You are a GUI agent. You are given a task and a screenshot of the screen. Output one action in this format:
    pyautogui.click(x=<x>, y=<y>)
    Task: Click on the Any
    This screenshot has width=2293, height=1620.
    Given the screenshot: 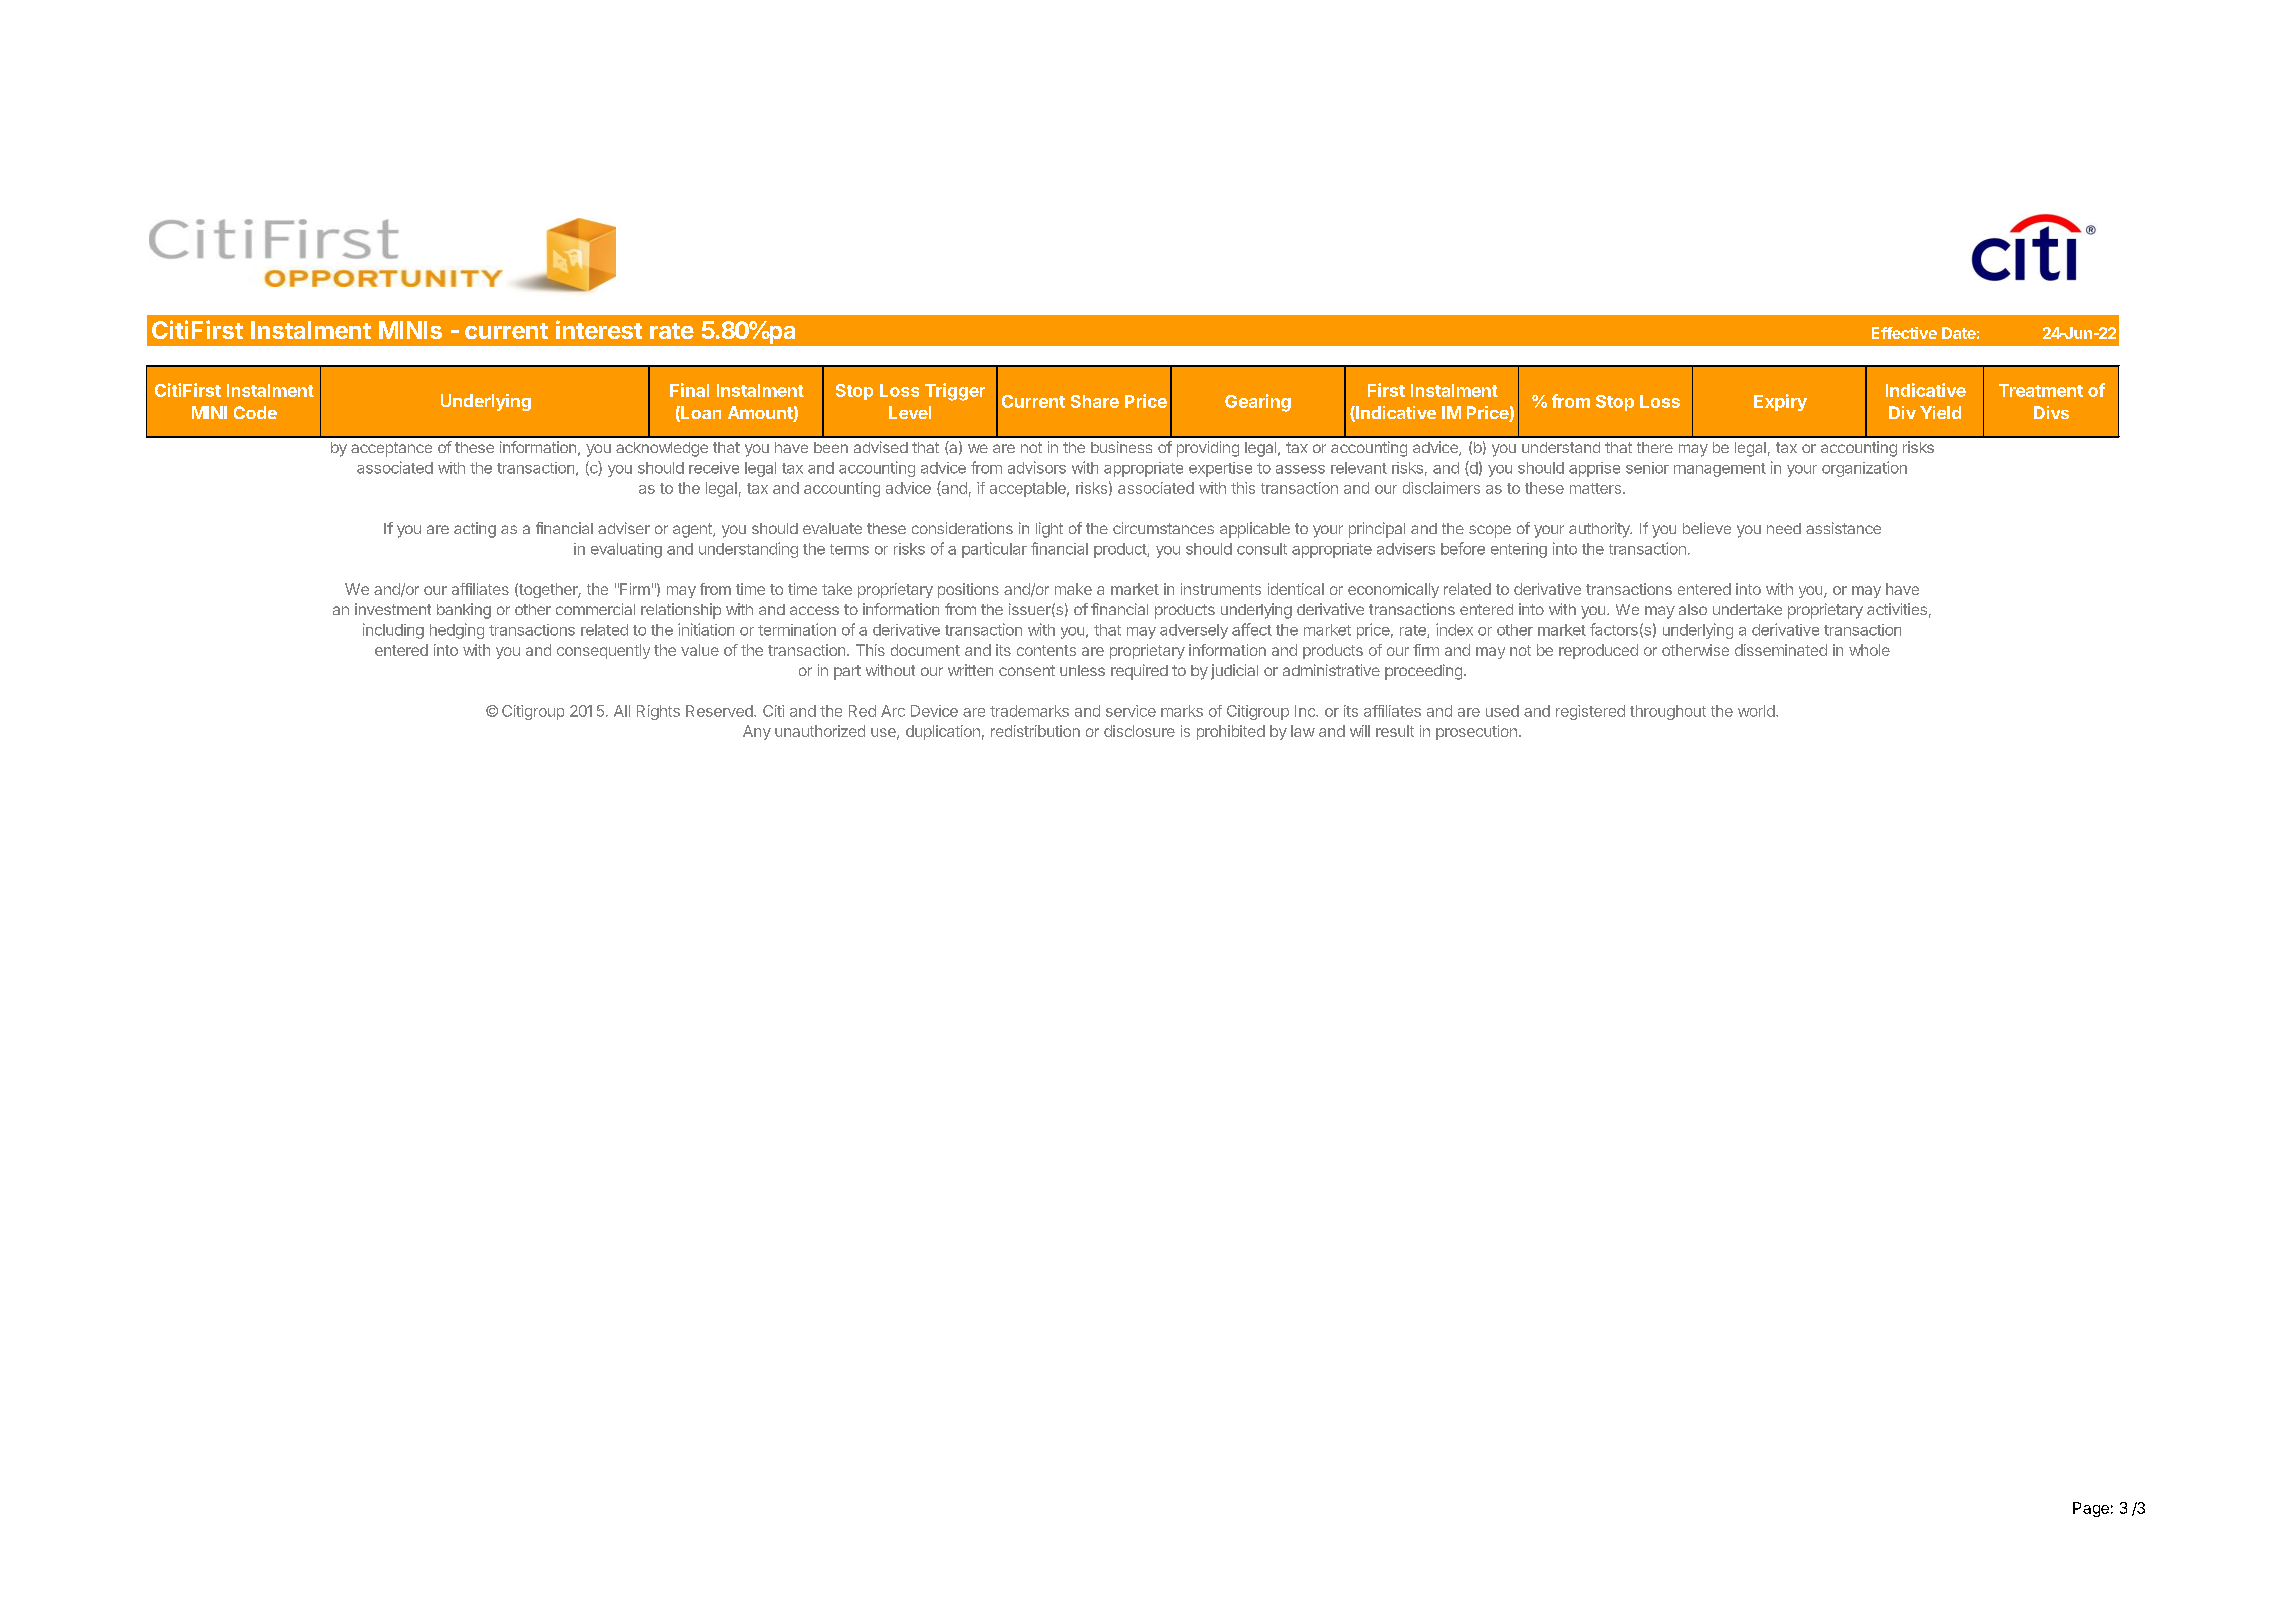 What is the action you would take?
    pyautogui.click(x=757, y=732)
